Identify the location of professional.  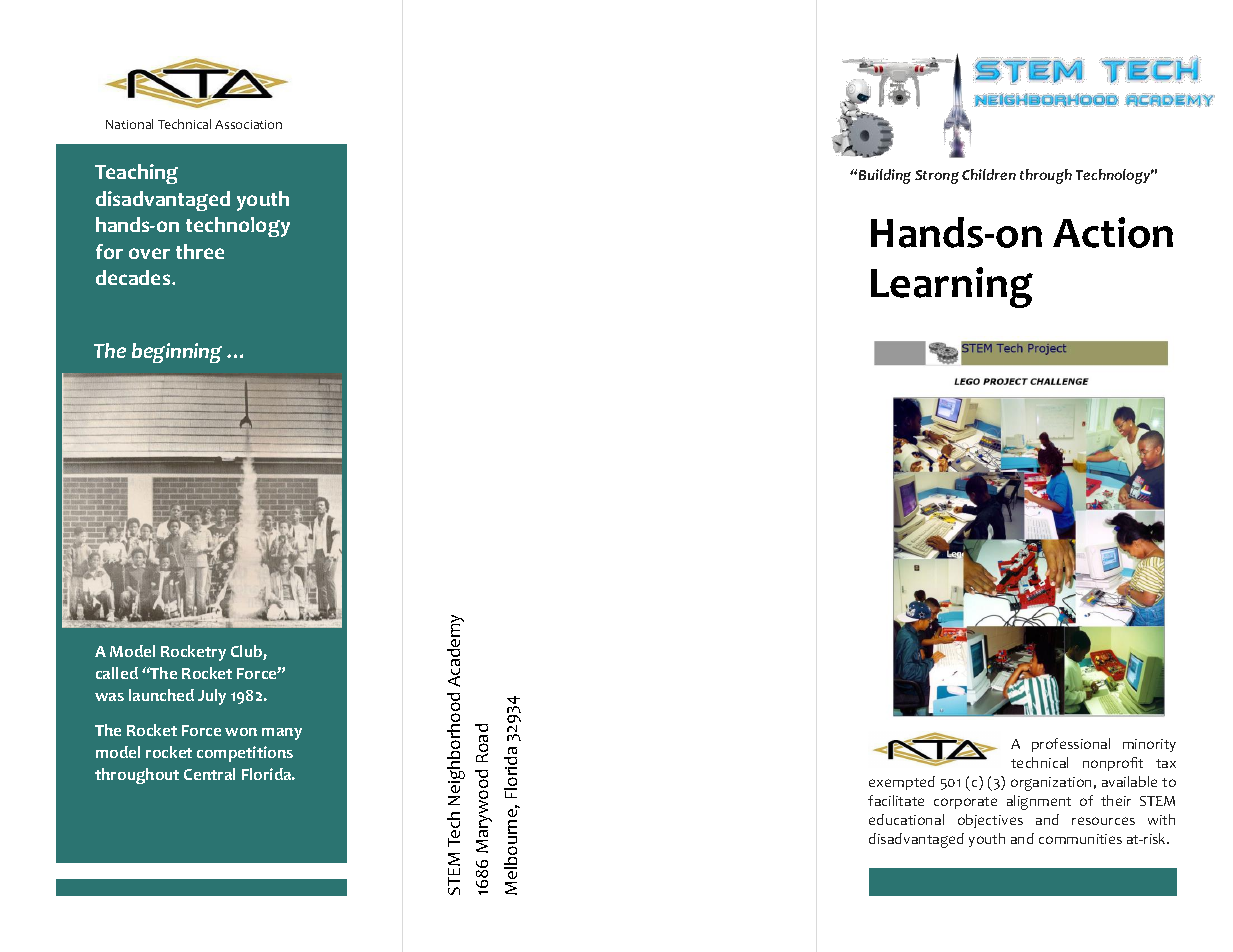
(1071, 745).
